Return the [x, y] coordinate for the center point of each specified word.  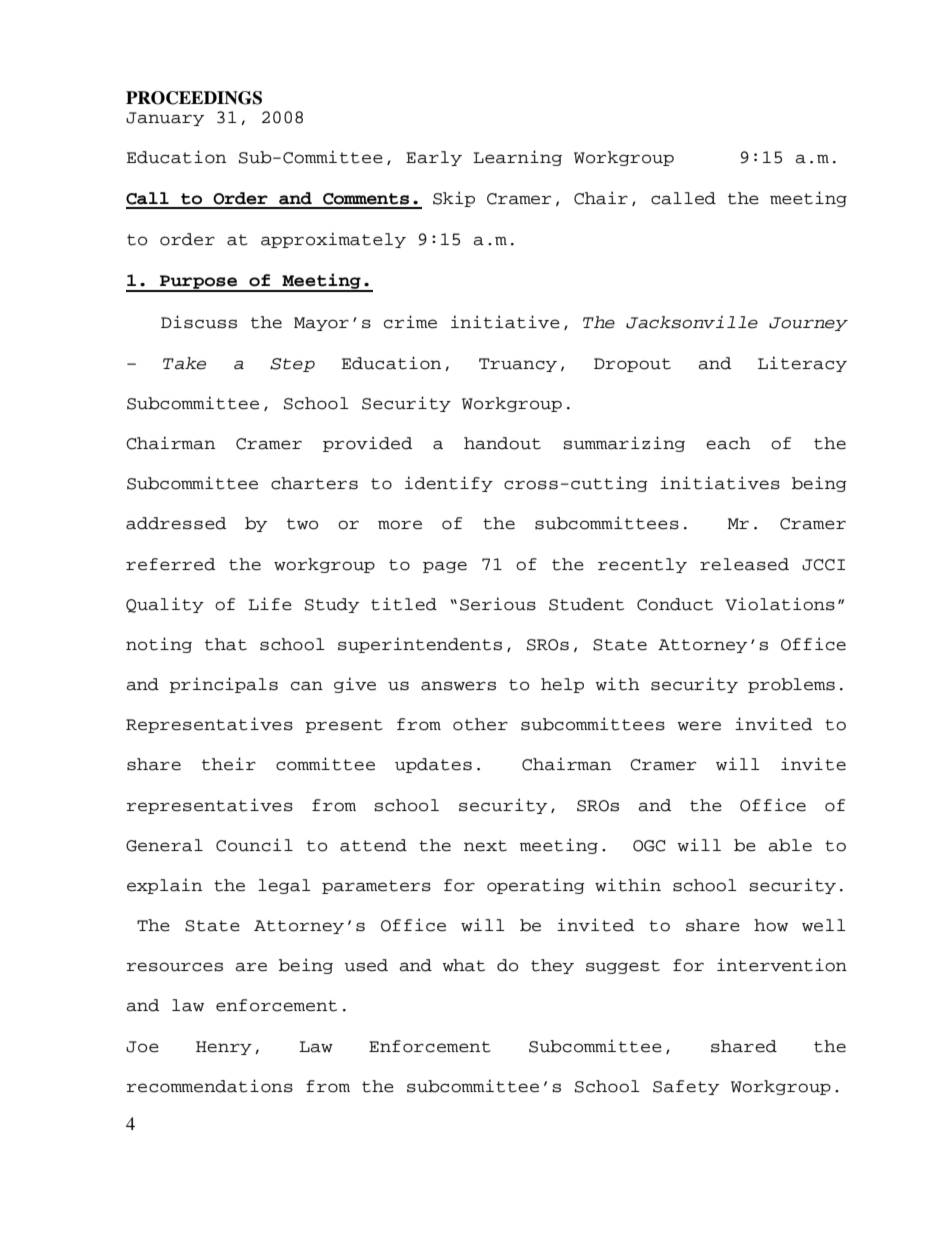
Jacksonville [692, 322]
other [480, 724]
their [229, 764]
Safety [686, 1087]
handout [502, 443]
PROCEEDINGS [194, 98]
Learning [517, 158]
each [728, 443]
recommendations [210, 1086]
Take [184, 363]
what [463, 965]
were [699, 726]
